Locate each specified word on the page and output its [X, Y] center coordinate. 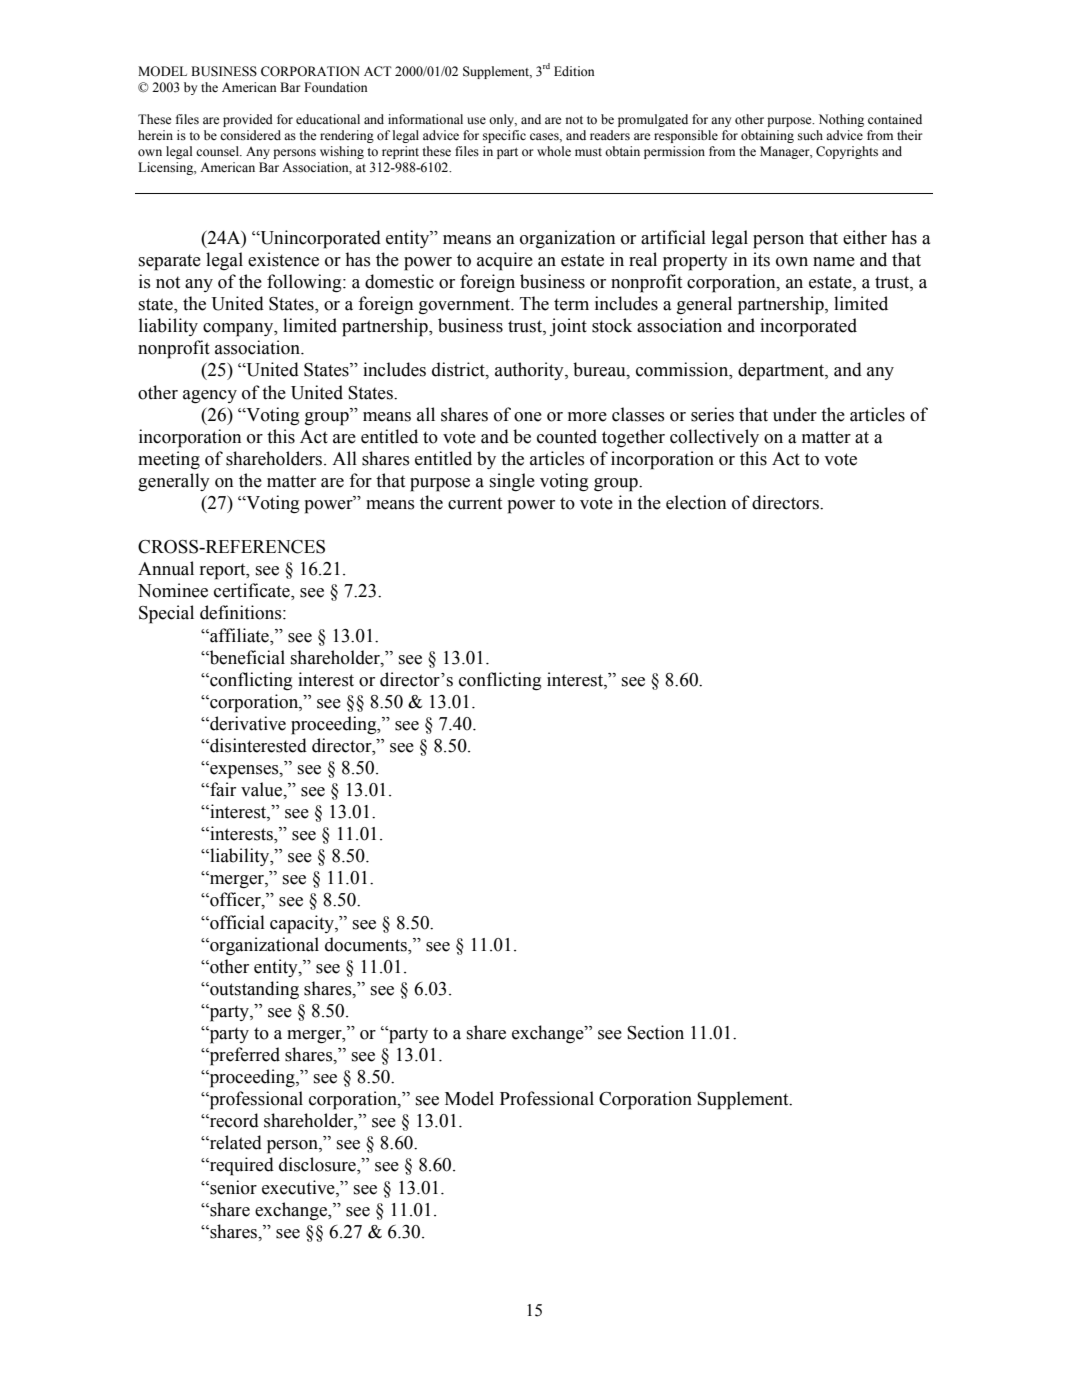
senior [232, 1187]
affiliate [239, 635]
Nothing [841, 120]
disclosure [318, 1165]
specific [504, 136]
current [475, 503]
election [696, 502]
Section [655, 1032]
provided [248, 120]
